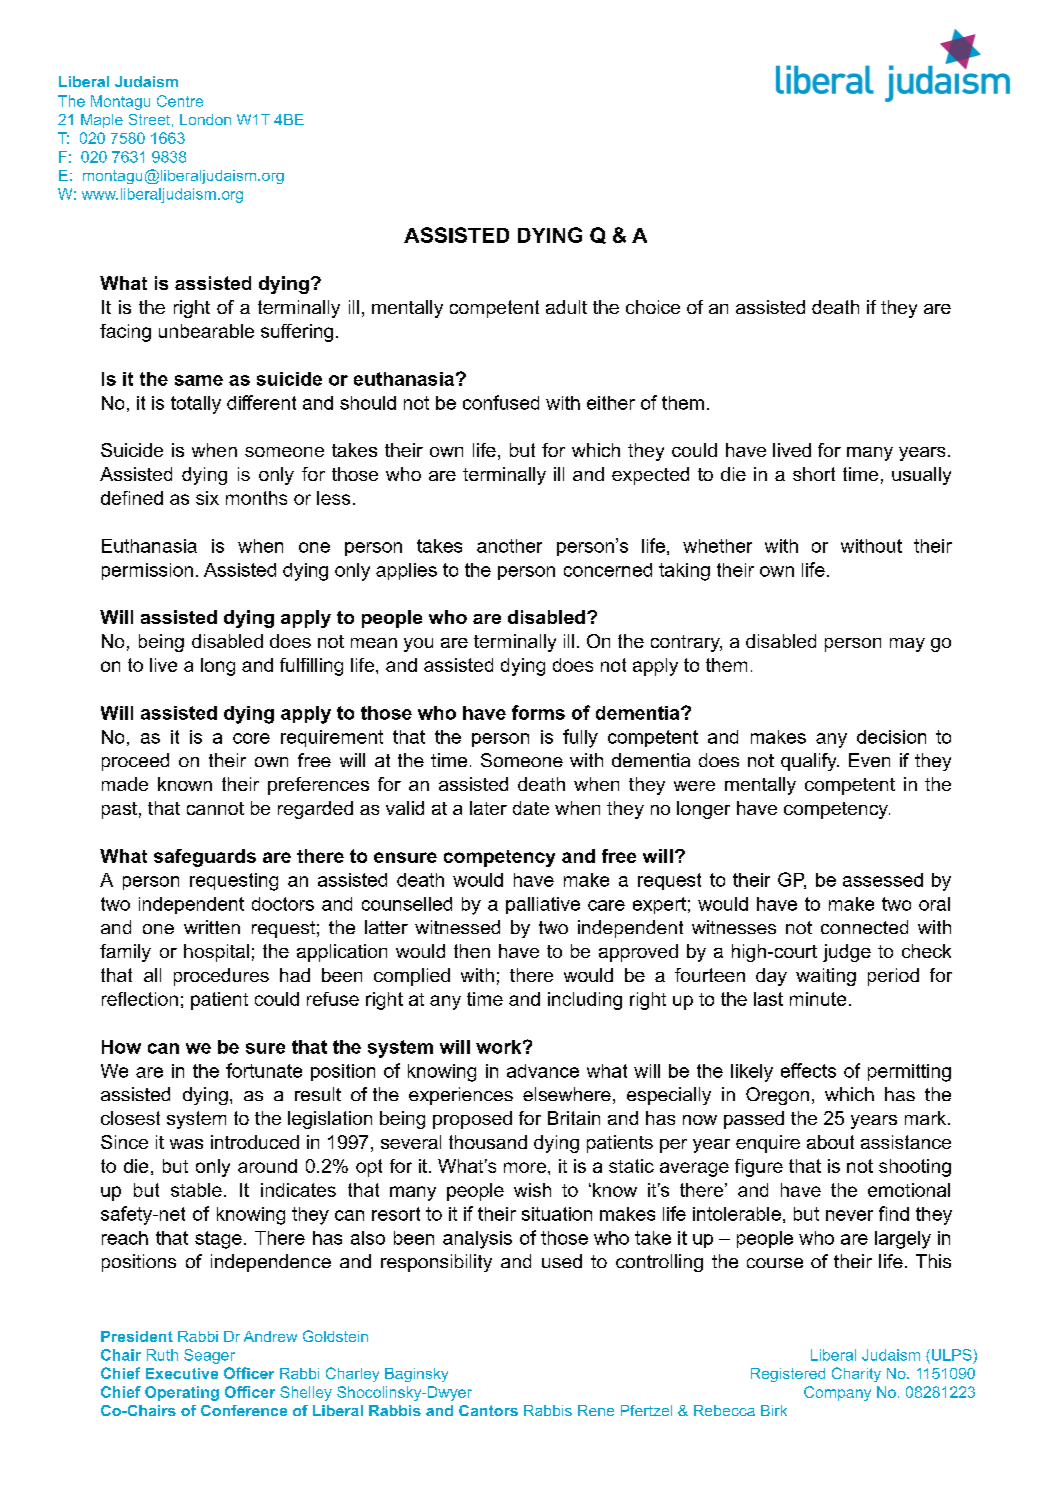 The image size is (1054, 1488). I want to click on same, so click(199, 380).
